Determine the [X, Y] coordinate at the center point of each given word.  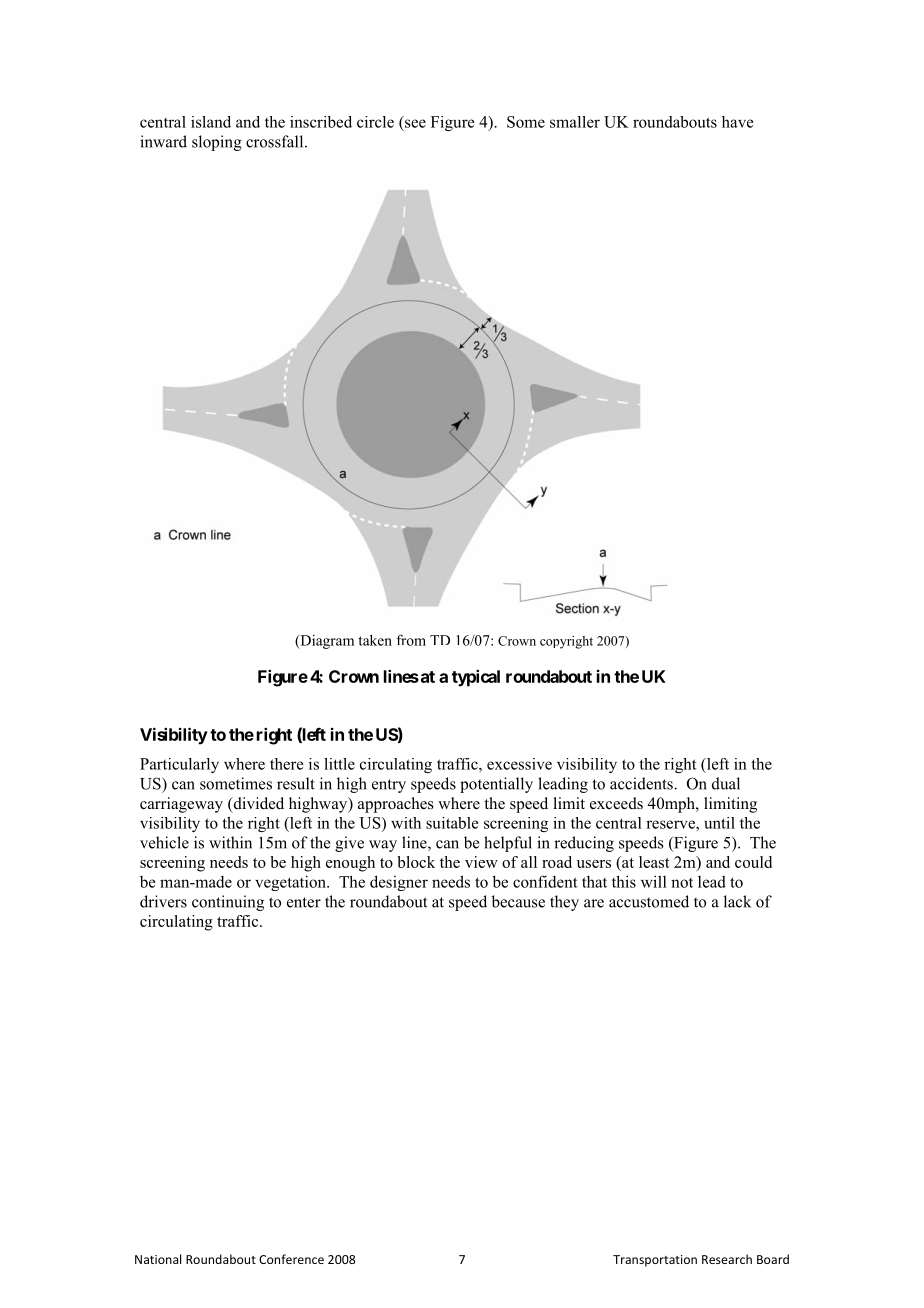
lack [737, 901]
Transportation [655, 1261]
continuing [228, 903]
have [738, 122]
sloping [217, 143]
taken [375, 640]
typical [476, 678]
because [518, 901]
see [415, 123]
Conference [291, 1259]
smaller [575, 122]
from [411, 640]
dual [726, 783]
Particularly [179, 765]
